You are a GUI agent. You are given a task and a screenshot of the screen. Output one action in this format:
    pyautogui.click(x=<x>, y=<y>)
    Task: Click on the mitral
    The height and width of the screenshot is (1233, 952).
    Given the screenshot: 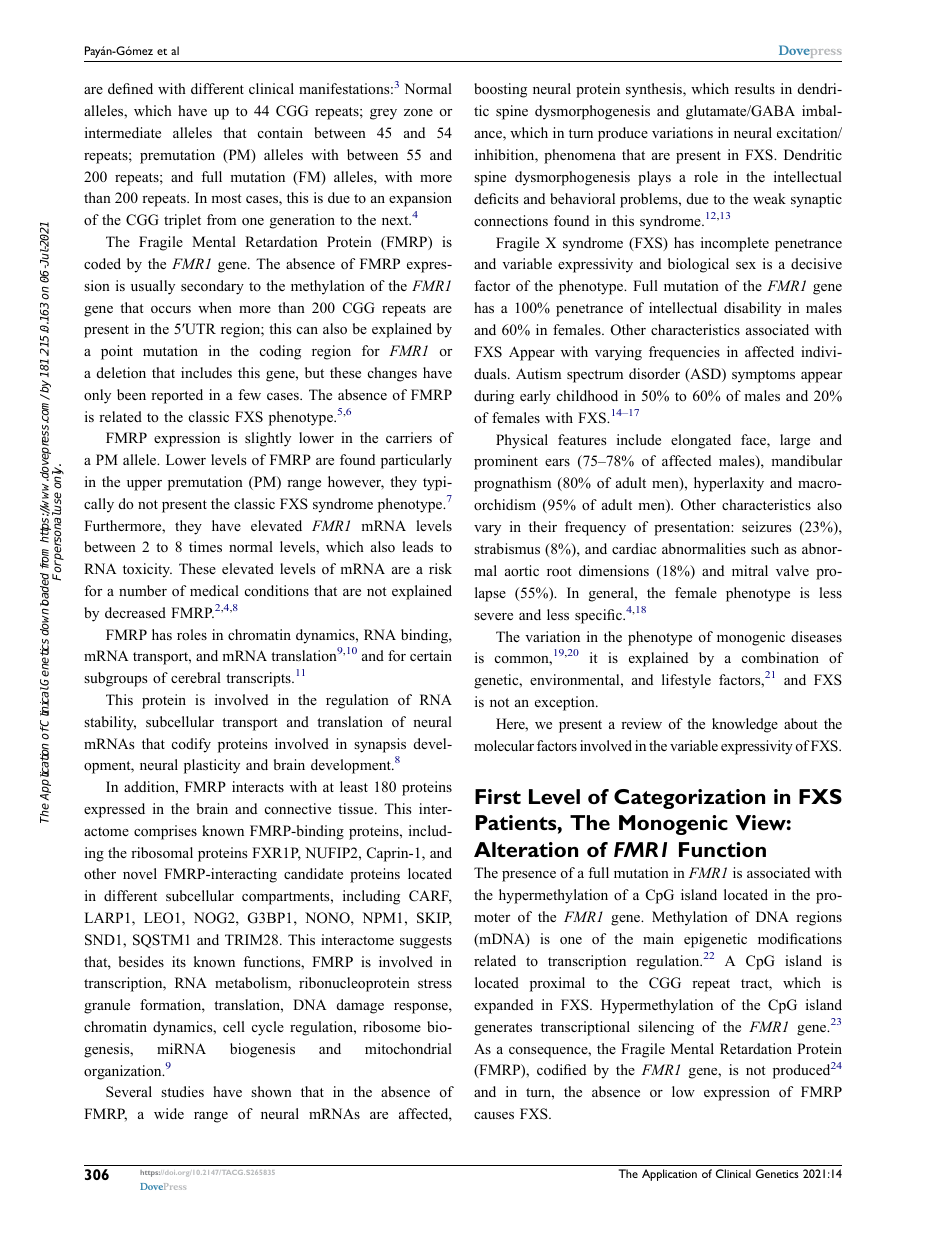 What is the action you would take?
    pyautogui.click(x=750, y=570)
